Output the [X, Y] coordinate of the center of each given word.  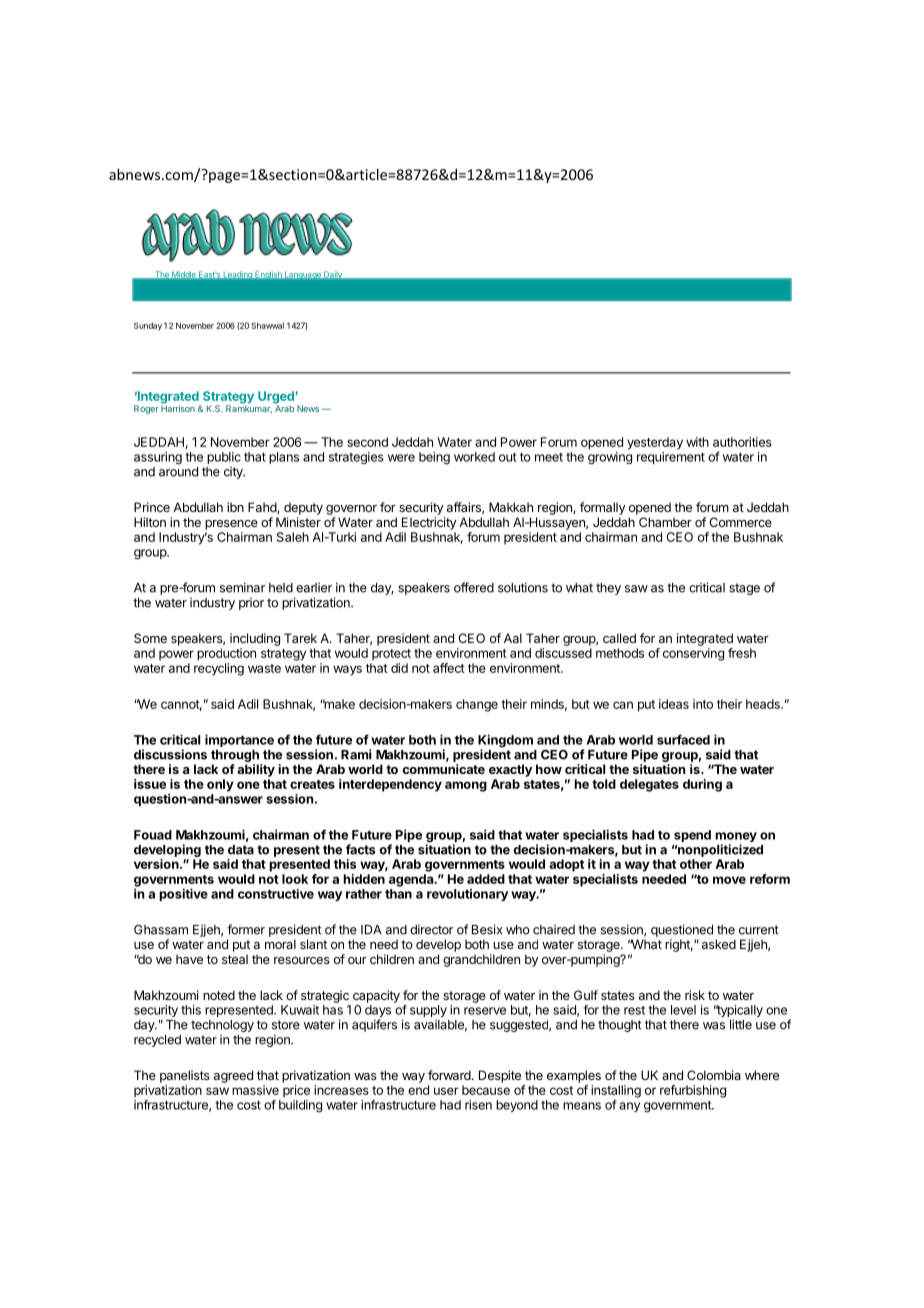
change [477, 705]
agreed [233, 1076]
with [697, 442]
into [703, 704]
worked [474, 457]
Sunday [148, 326]
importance [239, 740]
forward [449, 1075]
